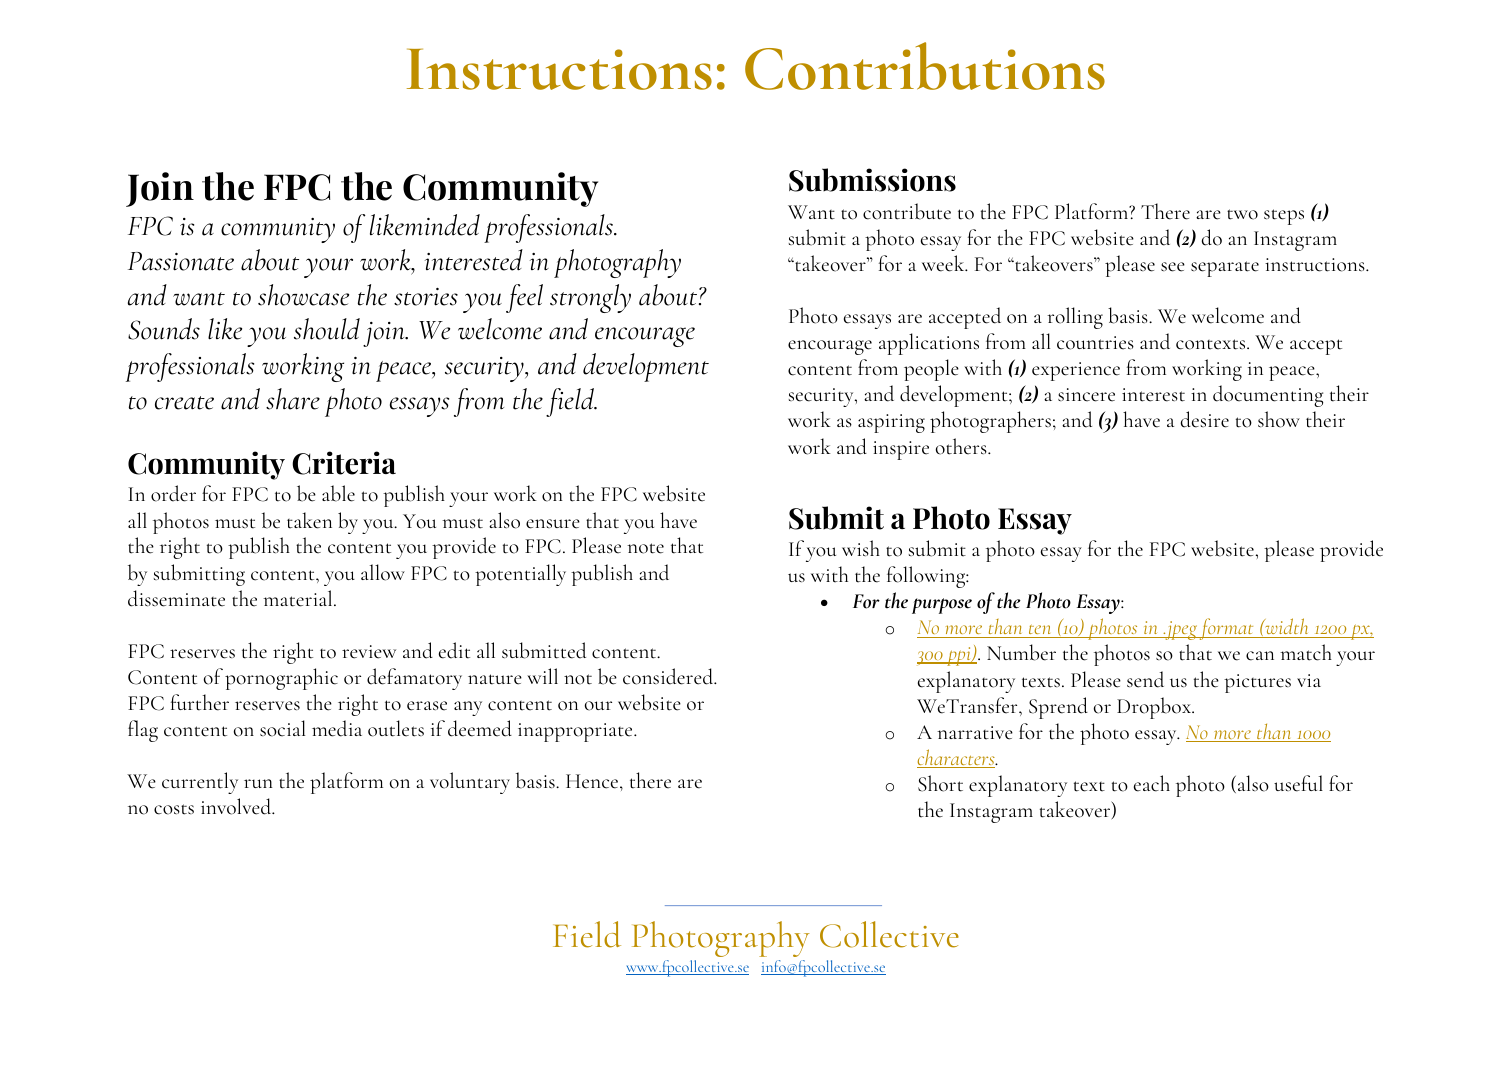 This image has width=1511, height=1068. Describe the element at coordinates (258, 783) in the image. I see `run` at that location.
